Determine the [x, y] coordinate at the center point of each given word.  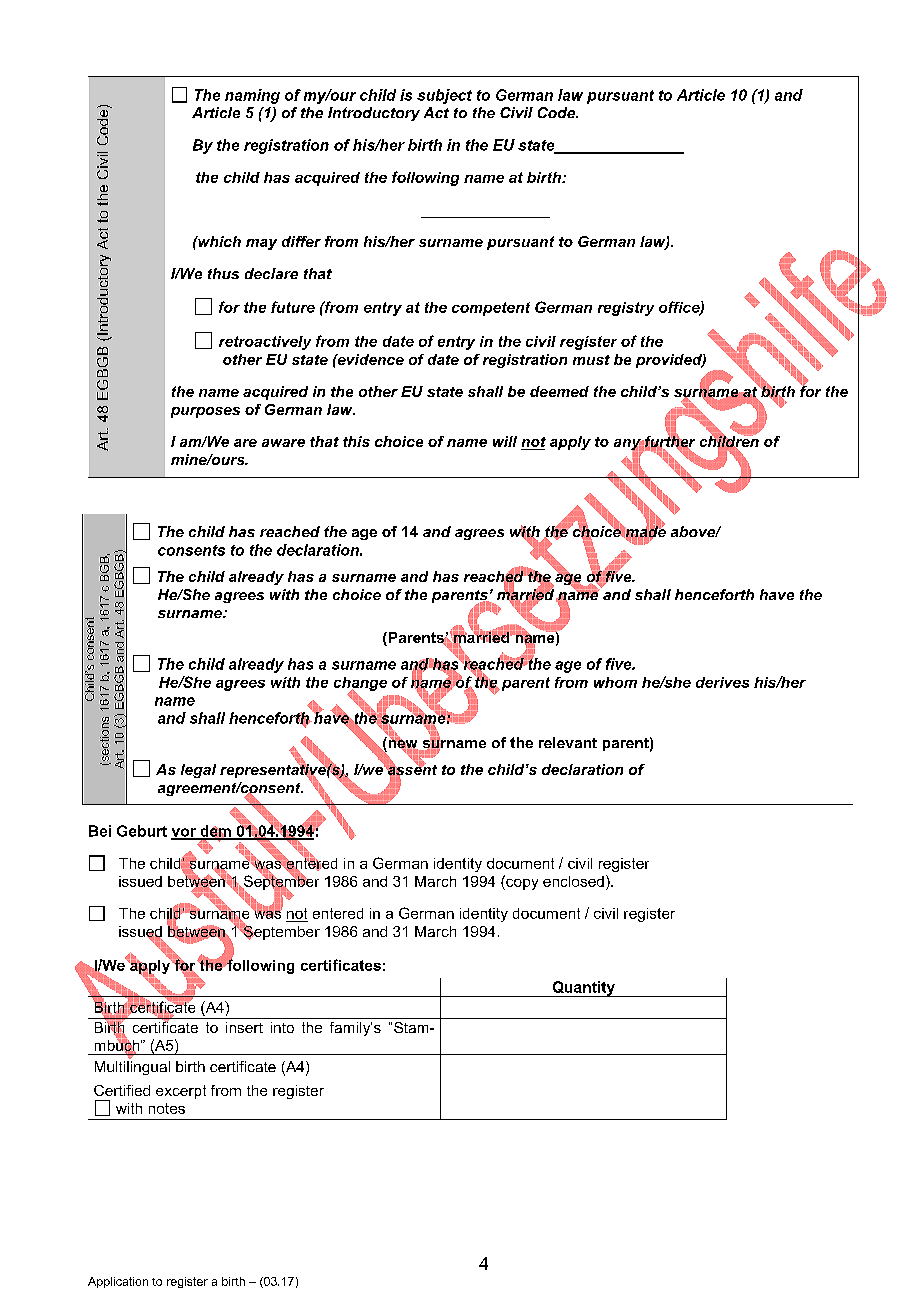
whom [615, 682]
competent [491, 309]
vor [184, 833]
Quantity [583, 989]
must [591, 360]
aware [283, 443]
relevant [568, 742]
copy [521, 883]
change [360, 685]
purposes [205, 412]
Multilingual [132, 1068]
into [282, 1027]
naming [252, 96]
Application [118, 1282]
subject [444, 96]
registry [626, 309]
